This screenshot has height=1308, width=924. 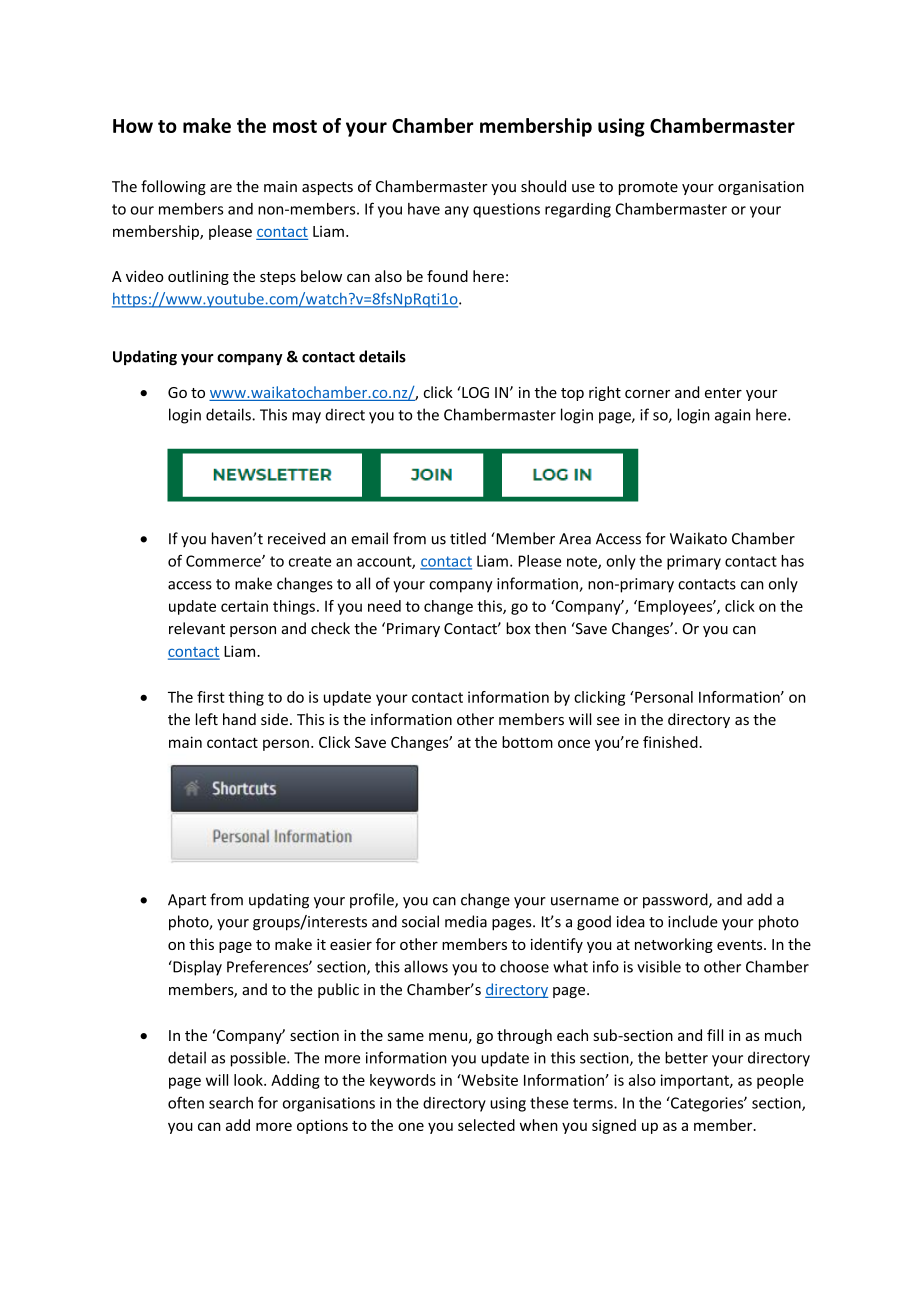 I want to click on better, so click(x=686, y=1057).
